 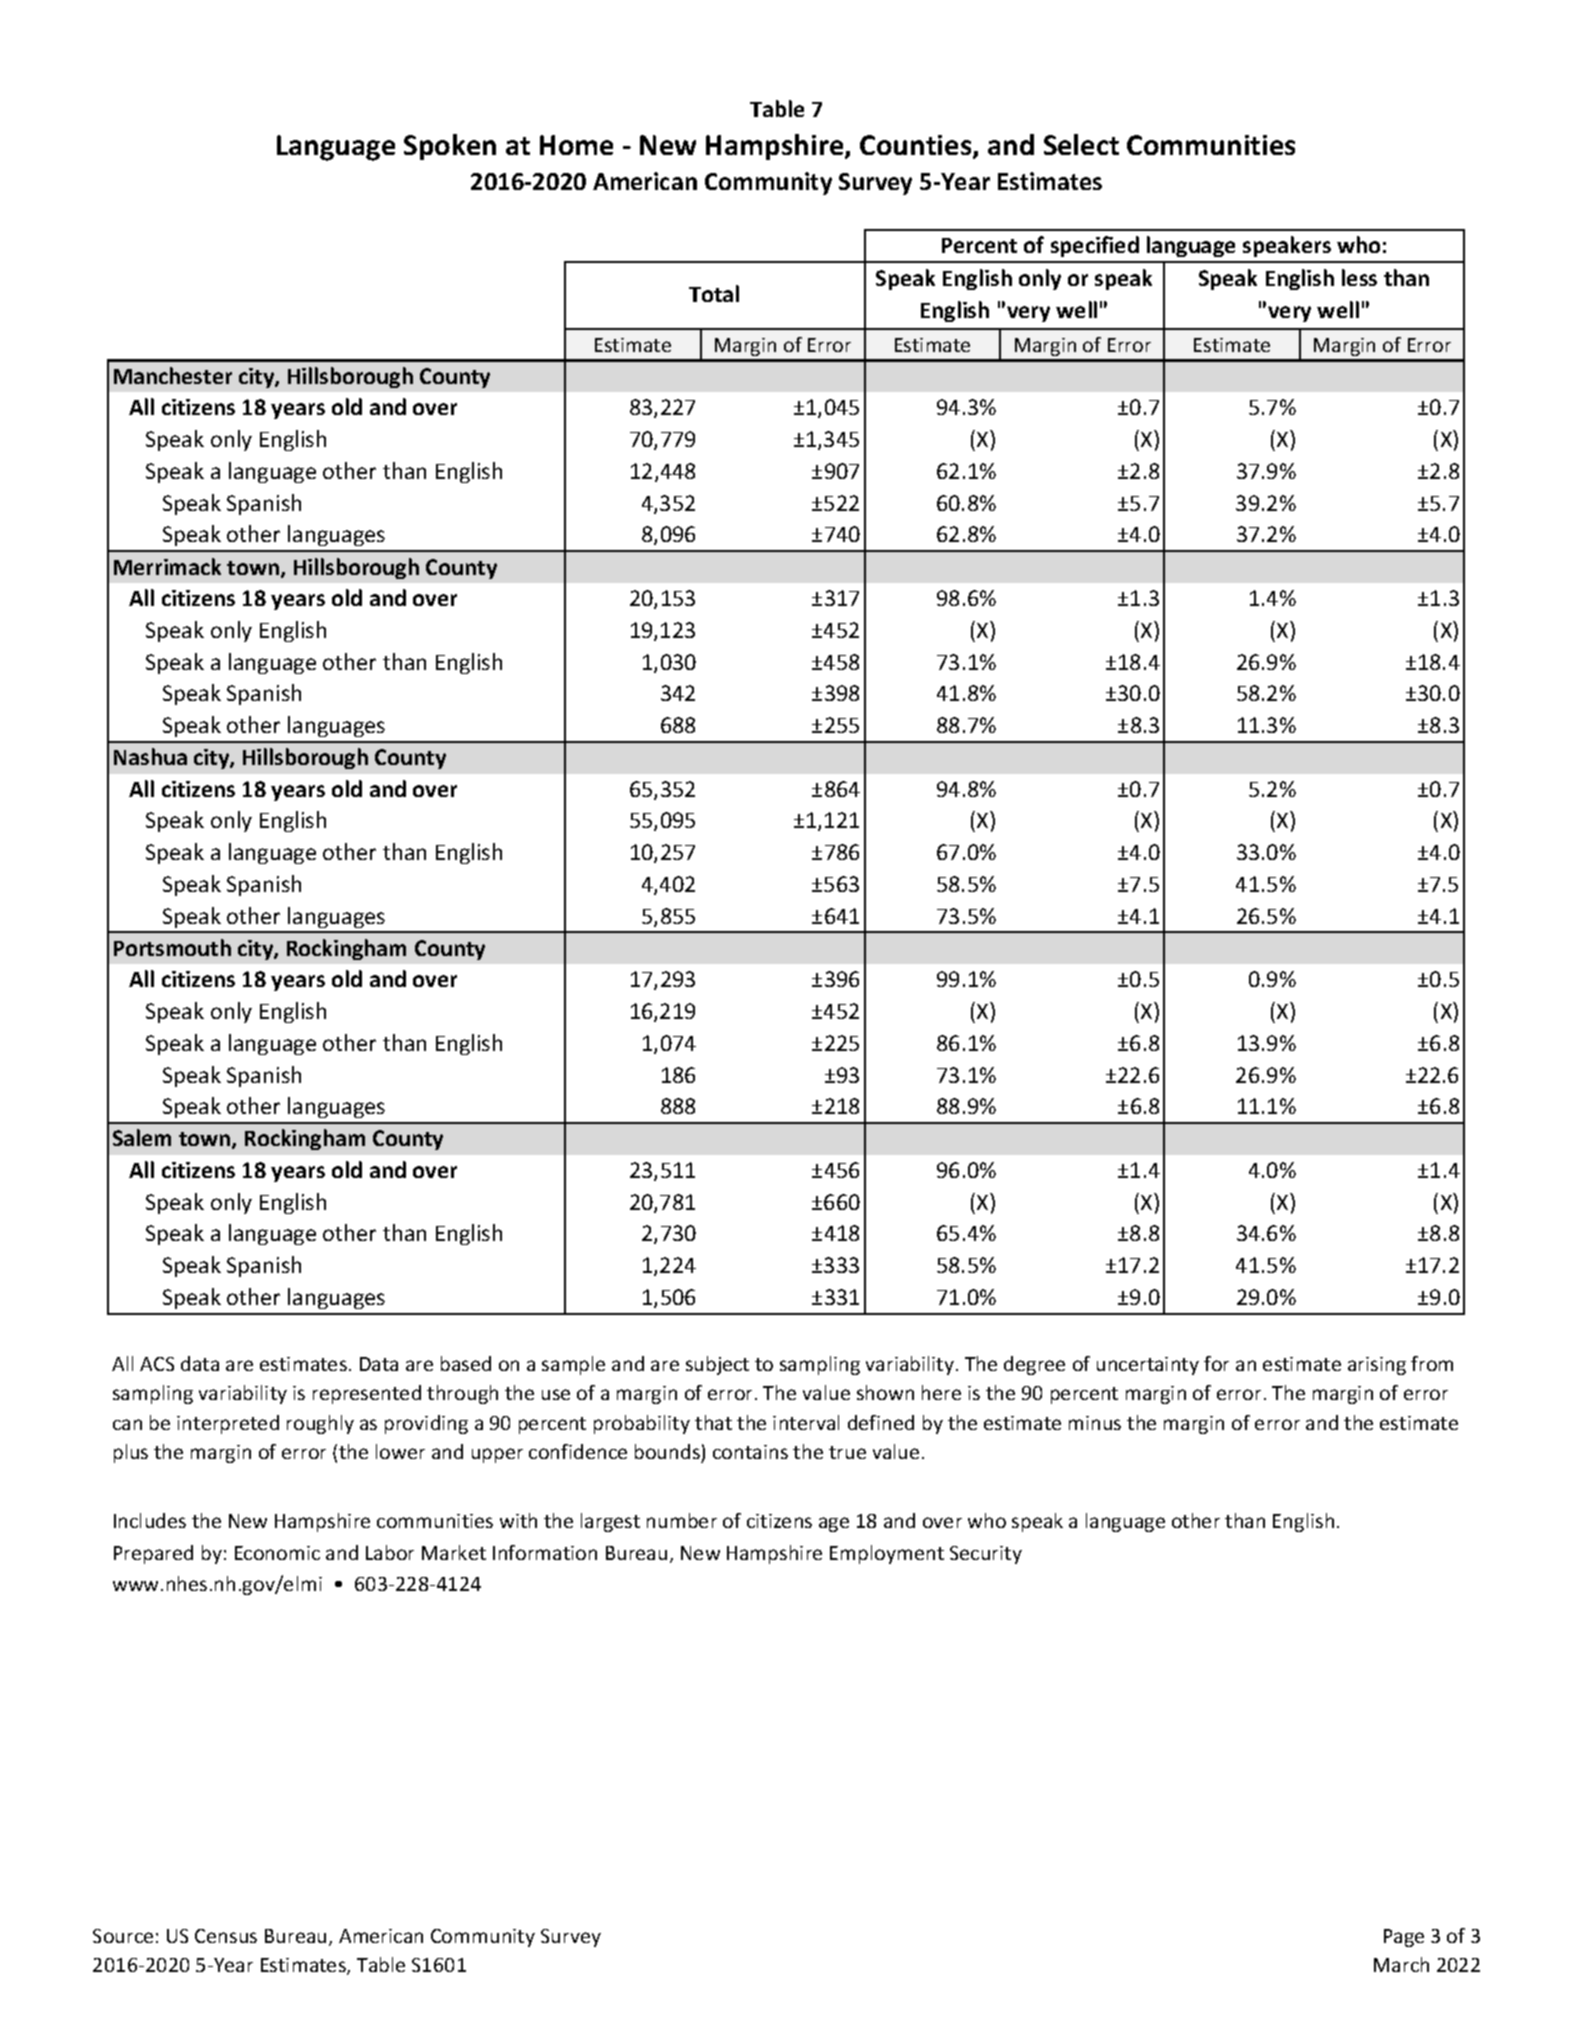 I want to click on Total, so click(x=714, y=293).
